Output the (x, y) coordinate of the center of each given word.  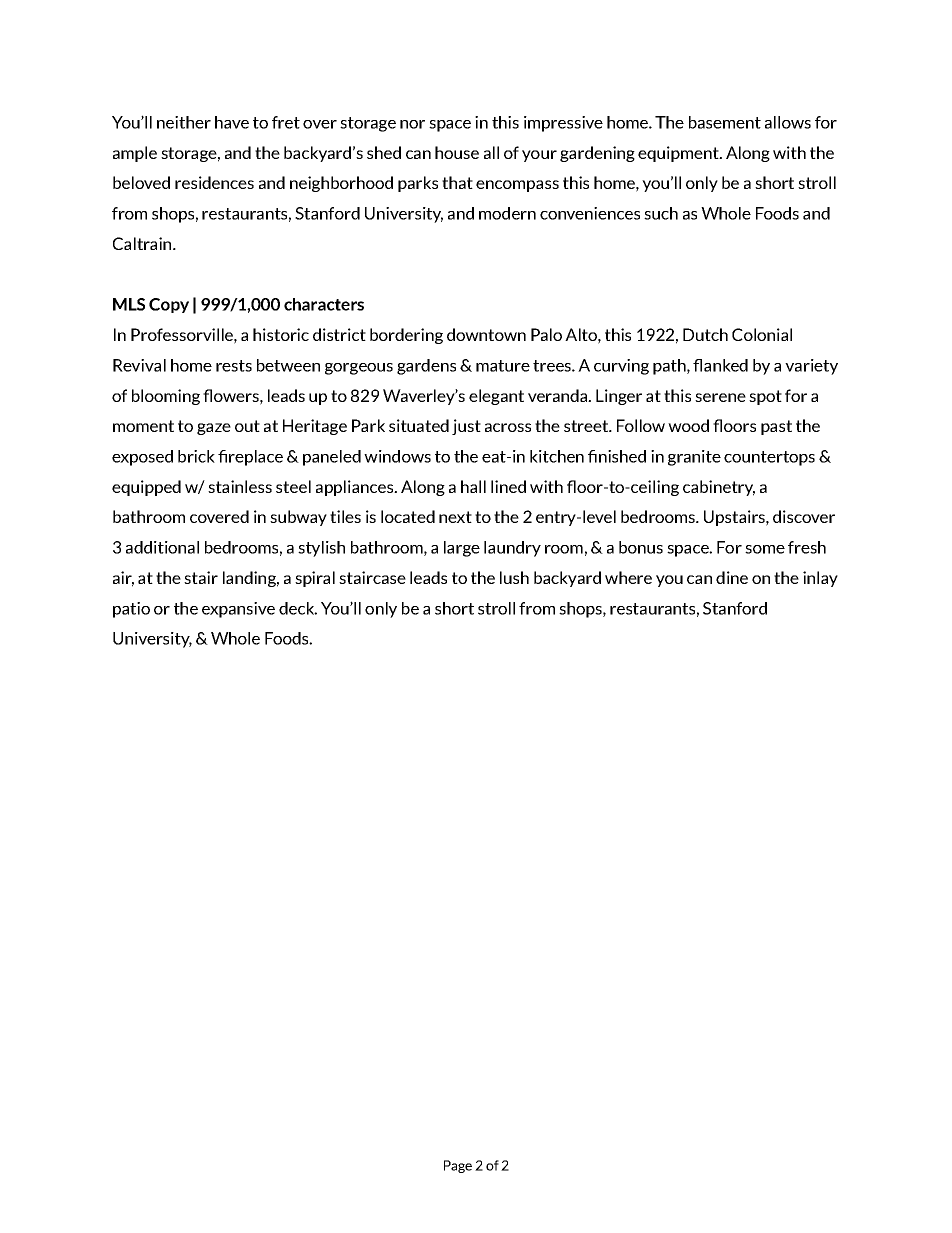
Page (458, 1166)
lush (514, 577)
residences (214, 182)
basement (725, 122)
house (457, 152)
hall (473, 486)
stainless (240, 486)
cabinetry (719, 488)
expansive (238, 610)
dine (732, 577)
